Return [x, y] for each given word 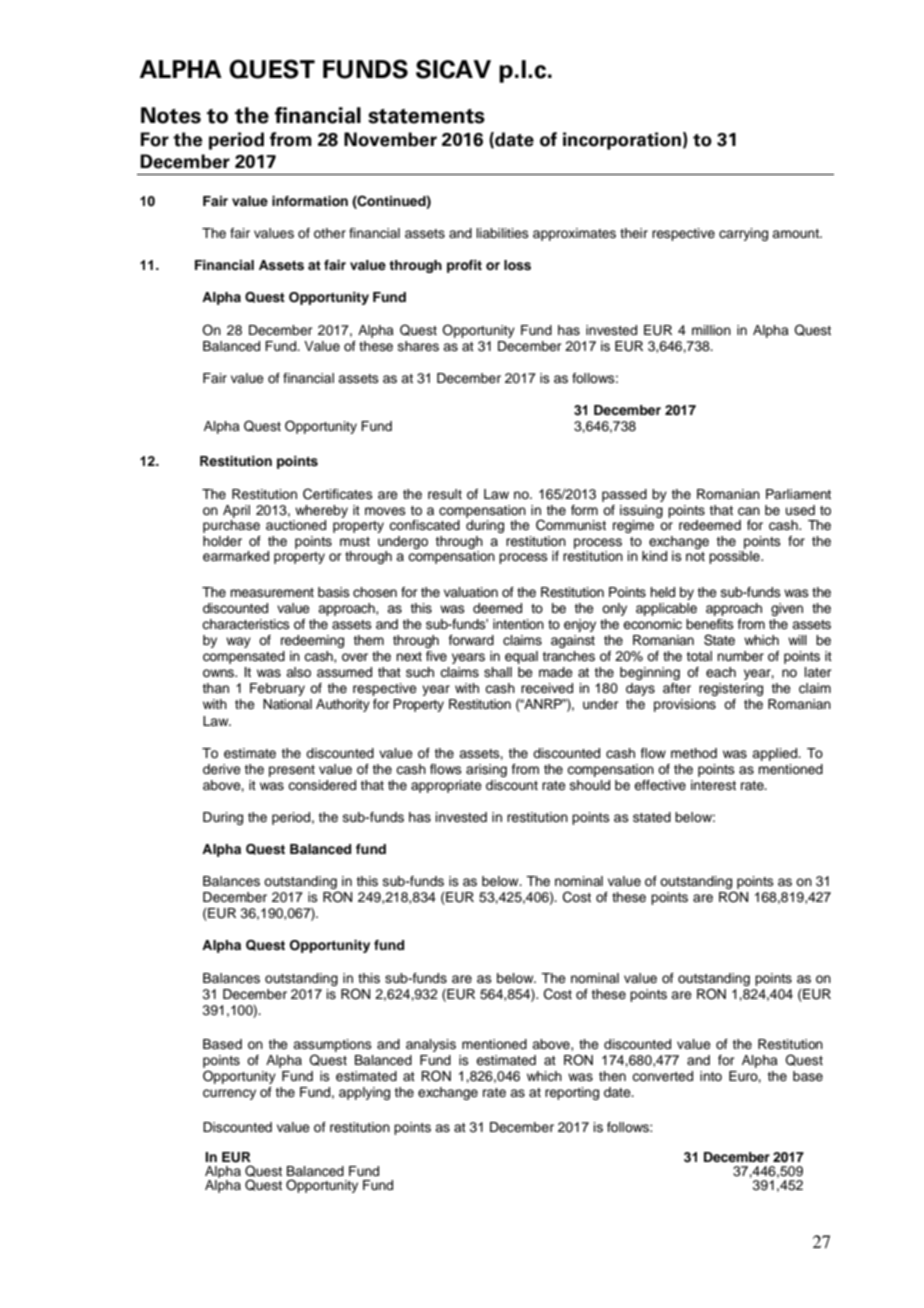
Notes [171, 115]
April [236, 511]
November [390, 139]
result [445, 494]
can [749, 511]
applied [776, 754]
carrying [743, 234]
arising [486, 770]
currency [229, 1094]
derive [222, 769]
